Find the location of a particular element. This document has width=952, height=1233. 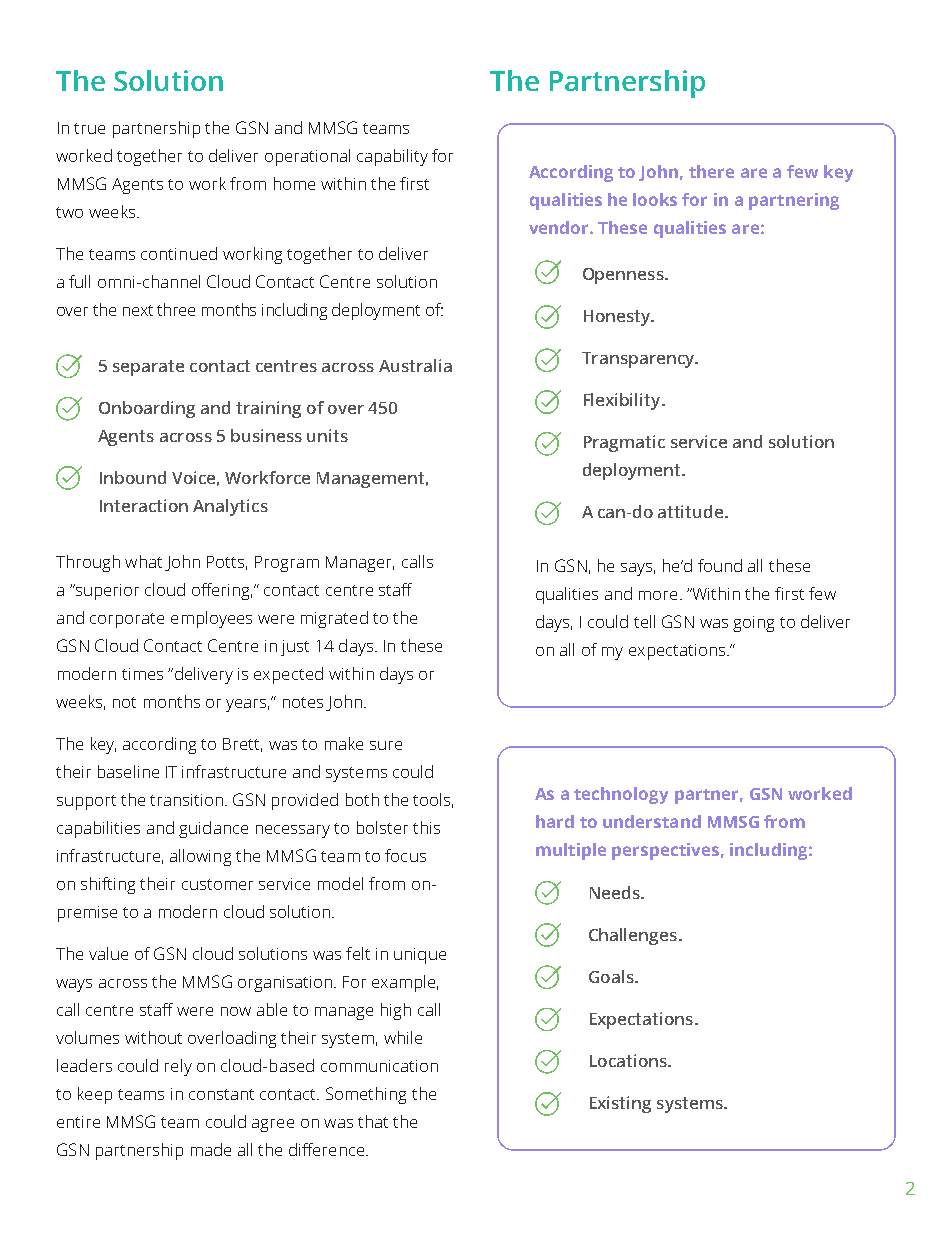

shifting is located at coordinates (108, 885).
